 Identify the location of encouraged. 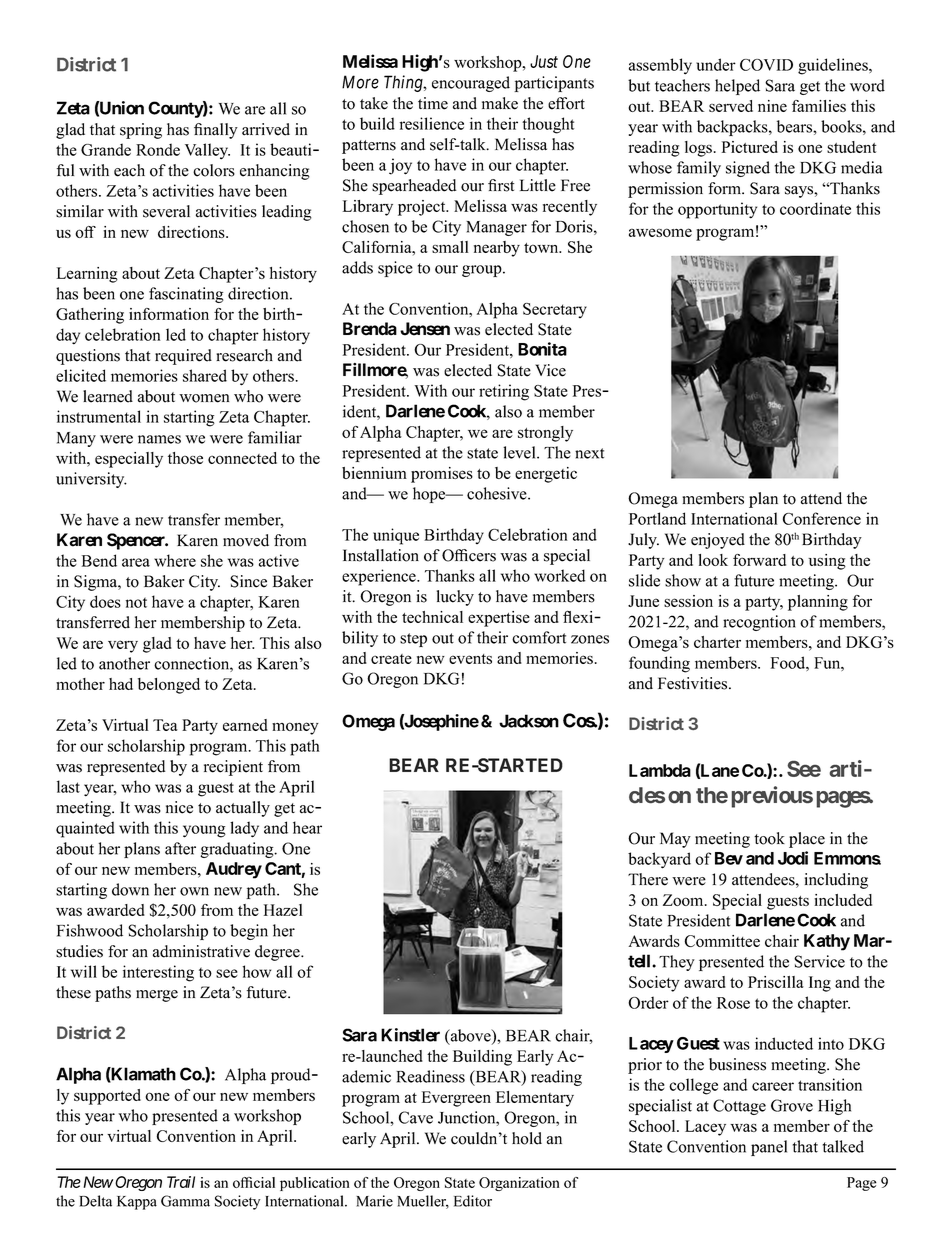
(471, 84).
